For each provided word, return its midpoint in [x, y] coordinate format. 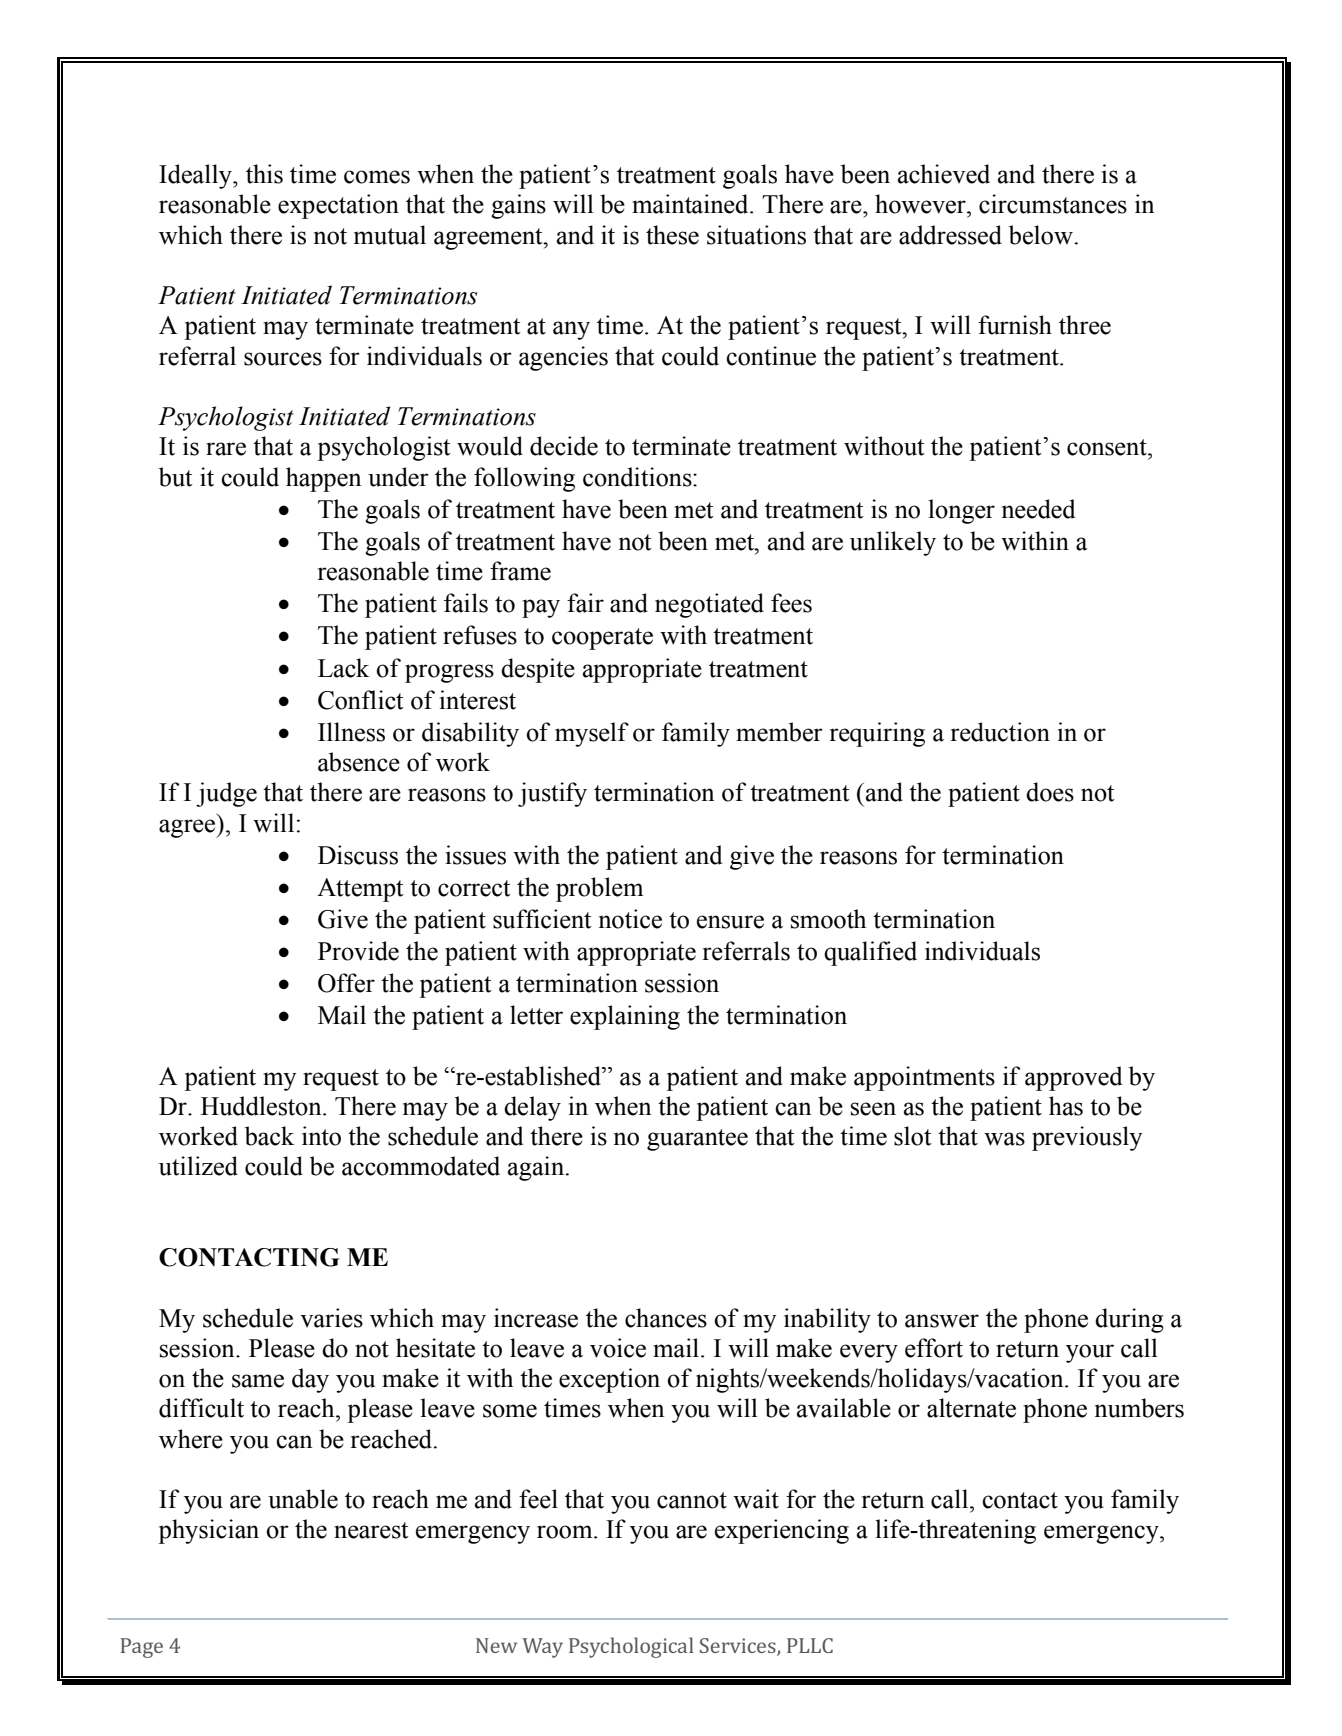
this [264, 174]
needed [1038, 509]
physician [208, 1531]
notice [630, 919]
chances [666, 1318]
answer [942, 1321]
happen [323, 479]
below [1042, 235]
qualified [870, 953]
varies [331, 1318]
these [672, 235]
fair [585, 603]
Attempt [360, 890]
